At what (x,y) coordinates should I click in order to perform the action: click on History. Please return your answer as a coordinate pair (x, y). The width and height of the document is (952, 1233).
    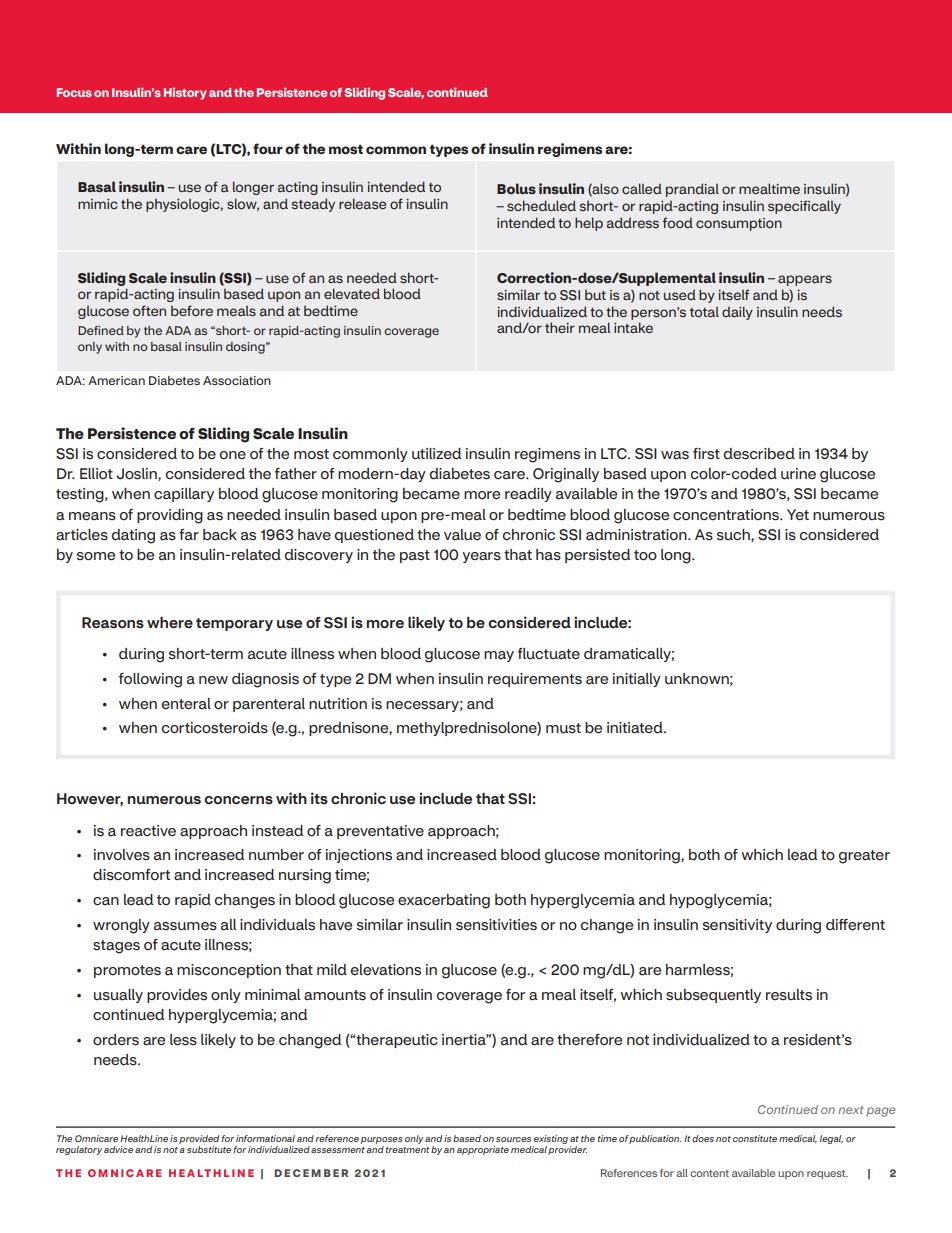
    Looking at the image, I should click on (185, 93).
